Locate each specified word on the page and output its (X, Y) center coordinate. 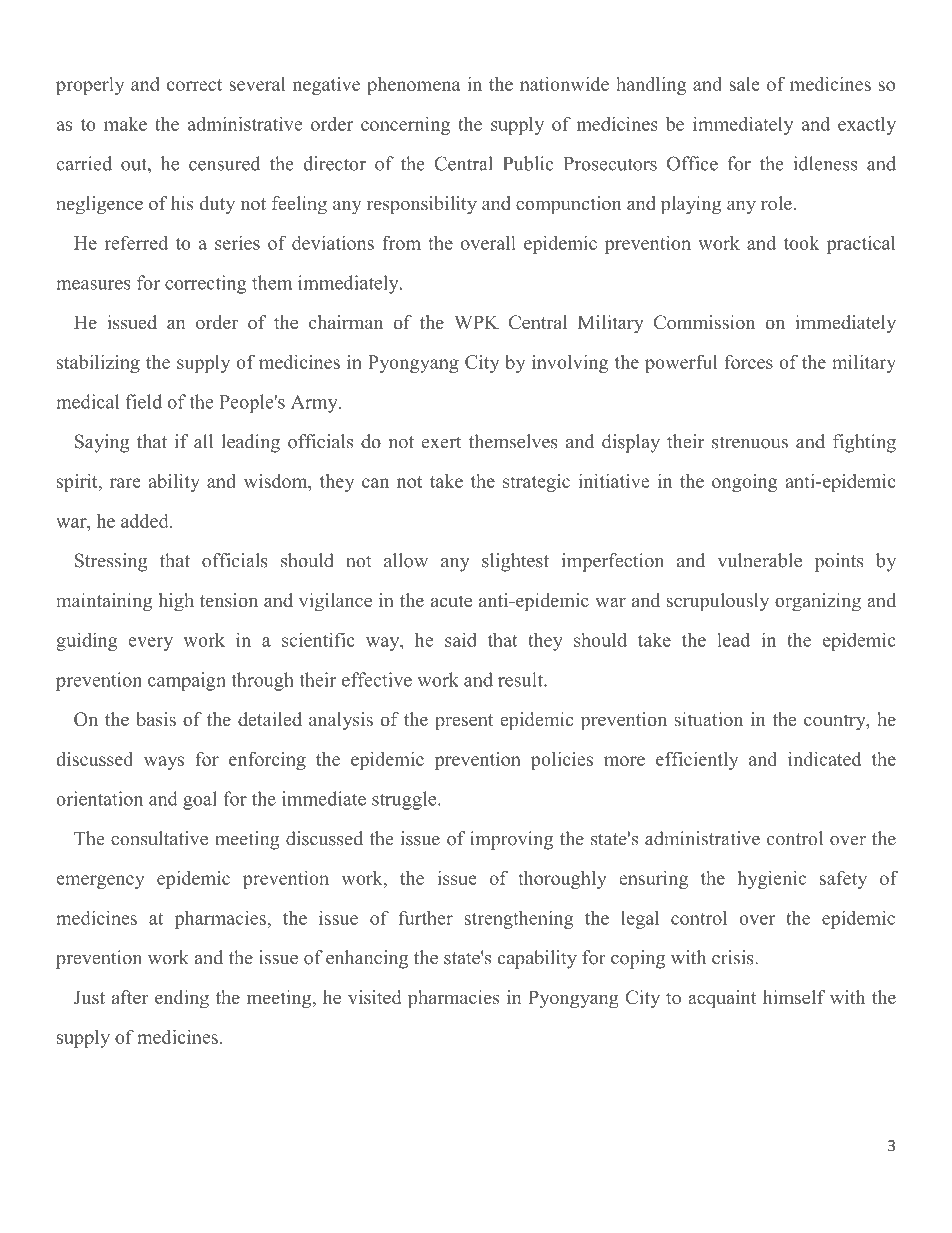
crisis (734, 957)
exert (441, 442)
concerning (405, 125)
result (521, 679)
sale (744, 84)
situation (709, 719)
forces (749, 362)
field (144, 401)
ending (182, 999)
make (125, 124)
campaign (187, 681)
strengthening (519, 919)
